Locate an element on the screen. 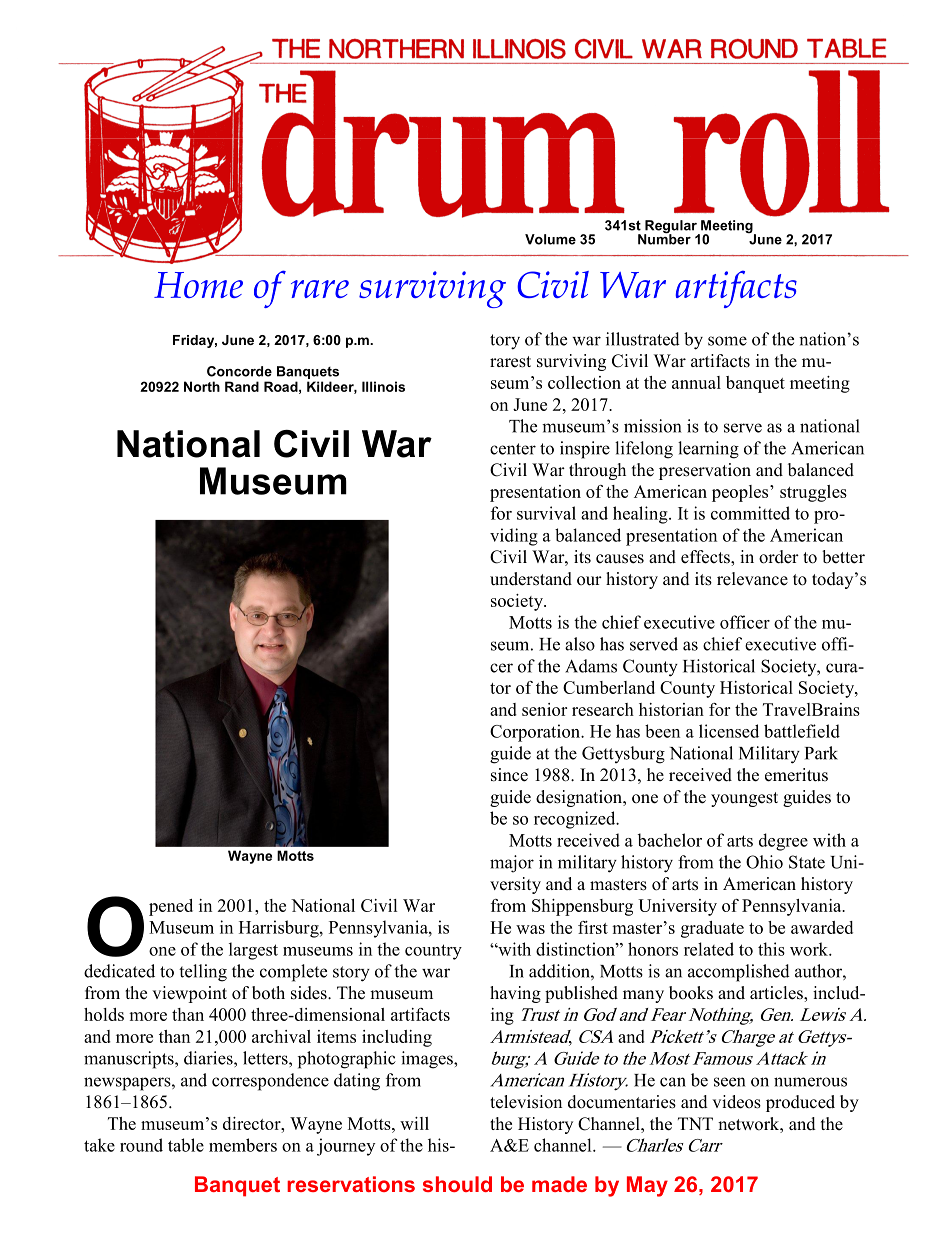 The height and width of the screenshot is (1233, 952). also is located at coordinates (580, 644).
